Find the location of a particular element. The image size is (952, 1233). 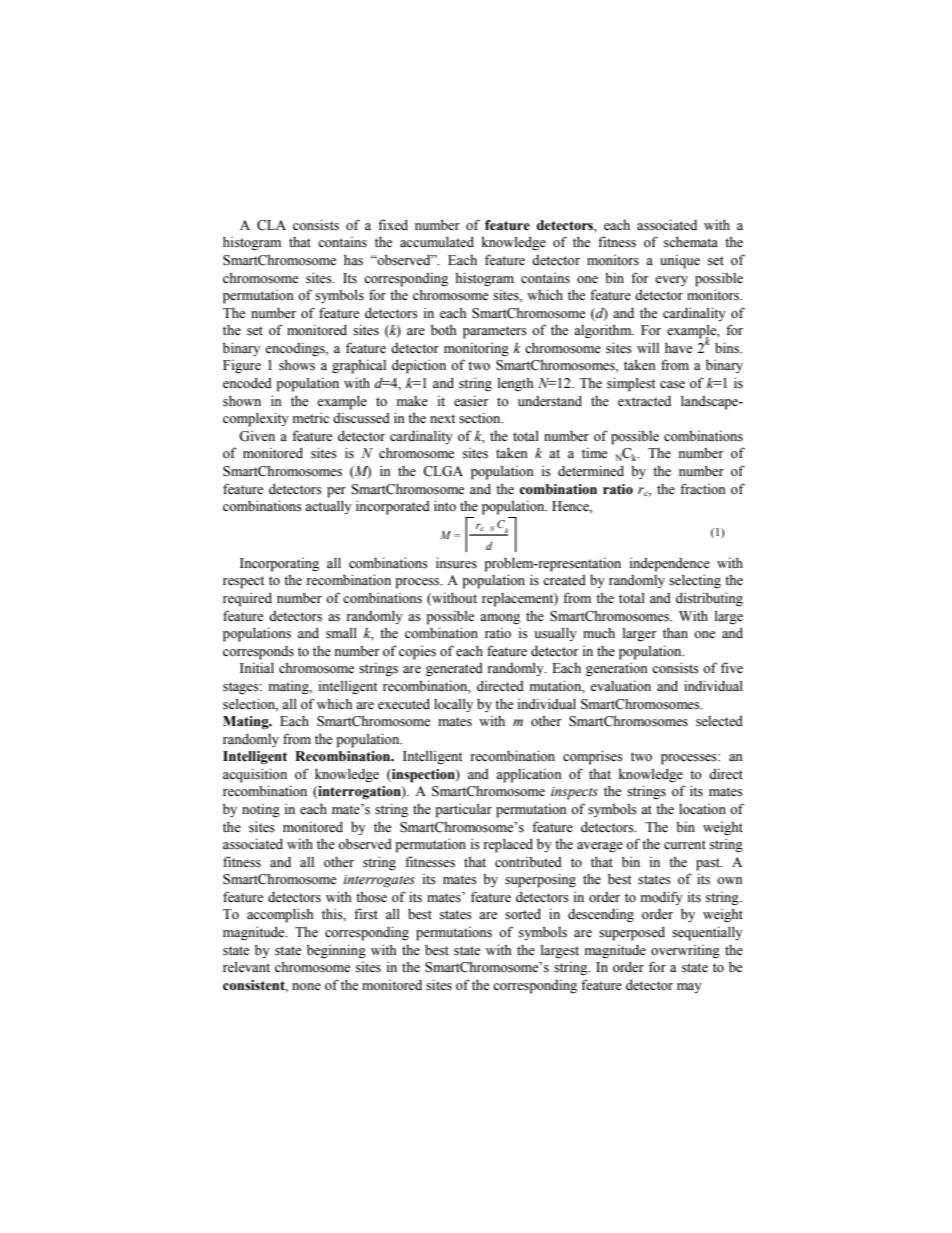

none is located at coordinates (306, 986).
